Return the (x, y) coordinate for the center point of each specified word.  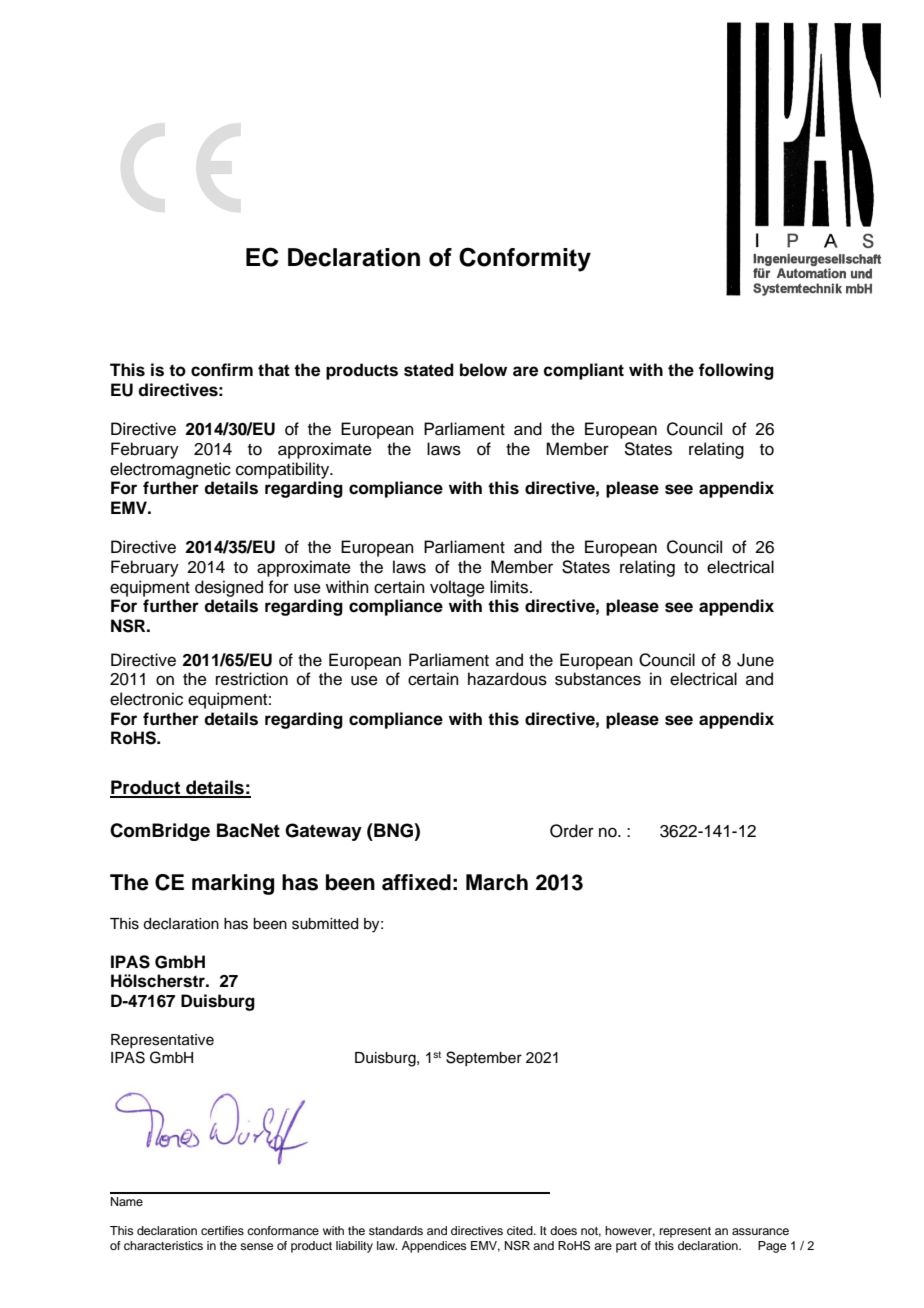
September (484, 1058)
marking (233, 884)
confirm (222, 370)
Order (572, 831)
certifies (222, 1230)
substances (598, 679)
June (755, 660)
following (736, 371)
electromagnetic (170, 470)
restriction (252, 679)
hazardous (507, 679)
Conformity (525, 259)
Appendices (434, 1247)
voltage (457, 588)
